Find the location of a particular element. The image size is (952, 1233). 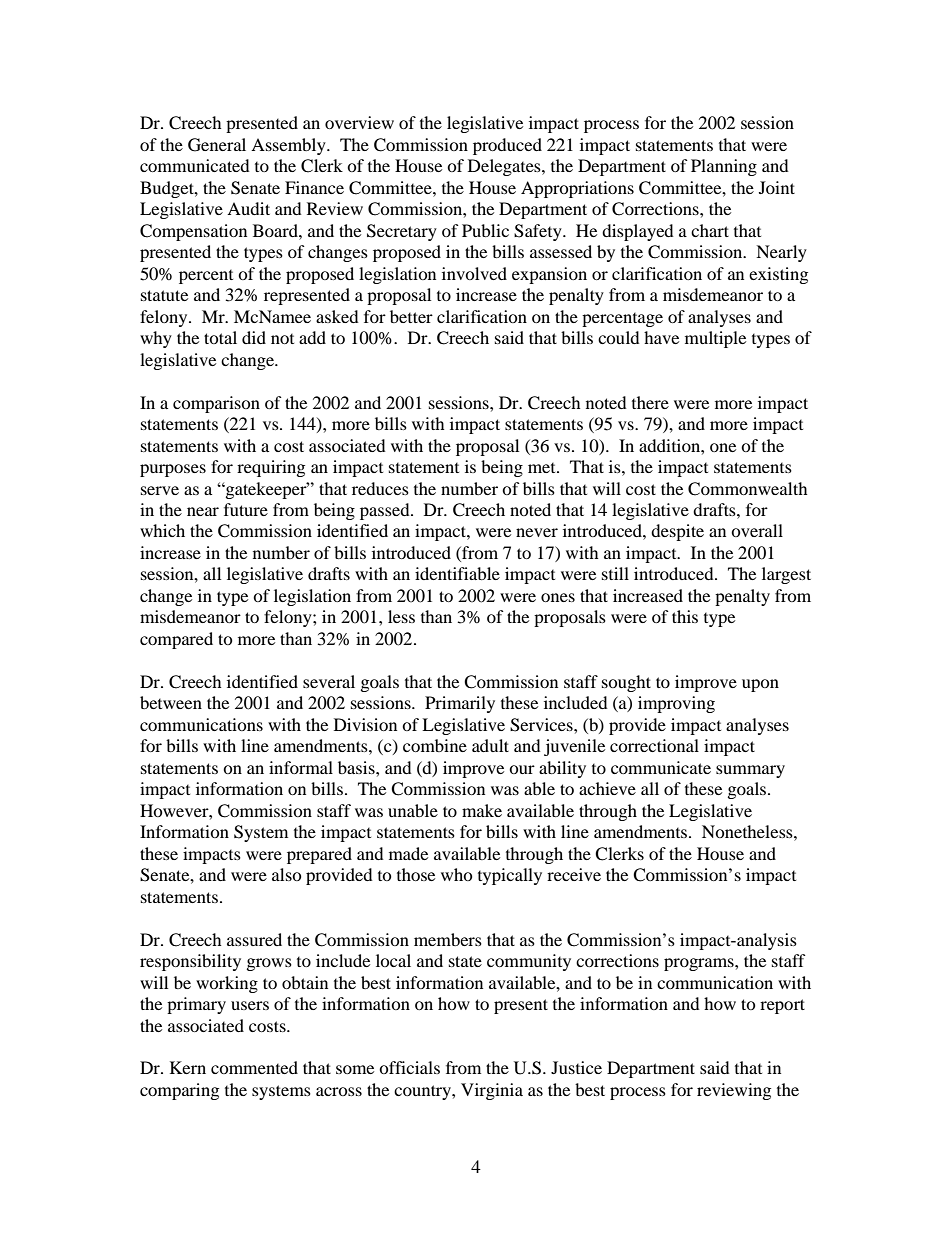

better is located at coordinates (411, 316).
